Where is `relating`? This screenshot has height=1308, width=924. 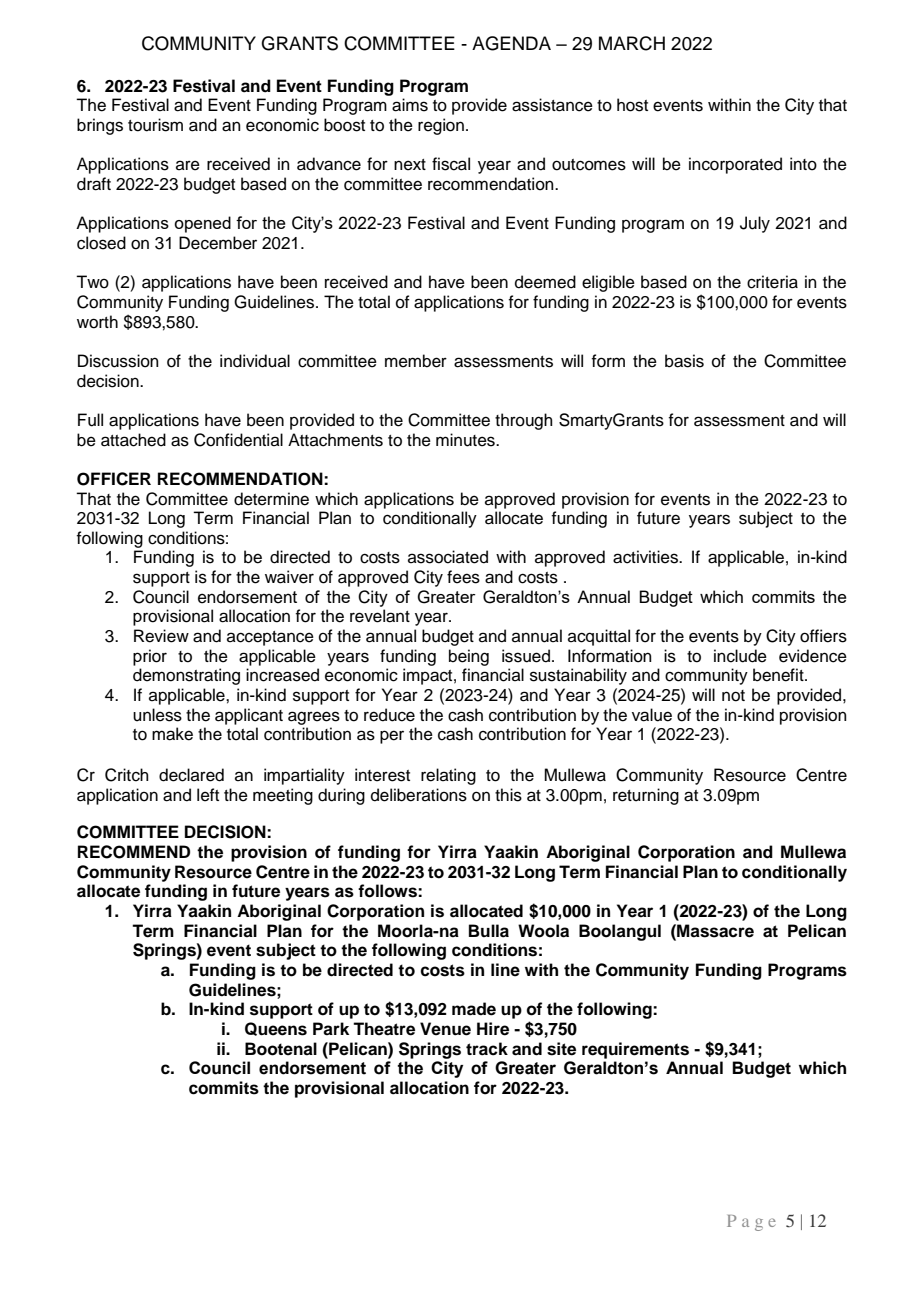 relating is located at coordinates (448, 776).
